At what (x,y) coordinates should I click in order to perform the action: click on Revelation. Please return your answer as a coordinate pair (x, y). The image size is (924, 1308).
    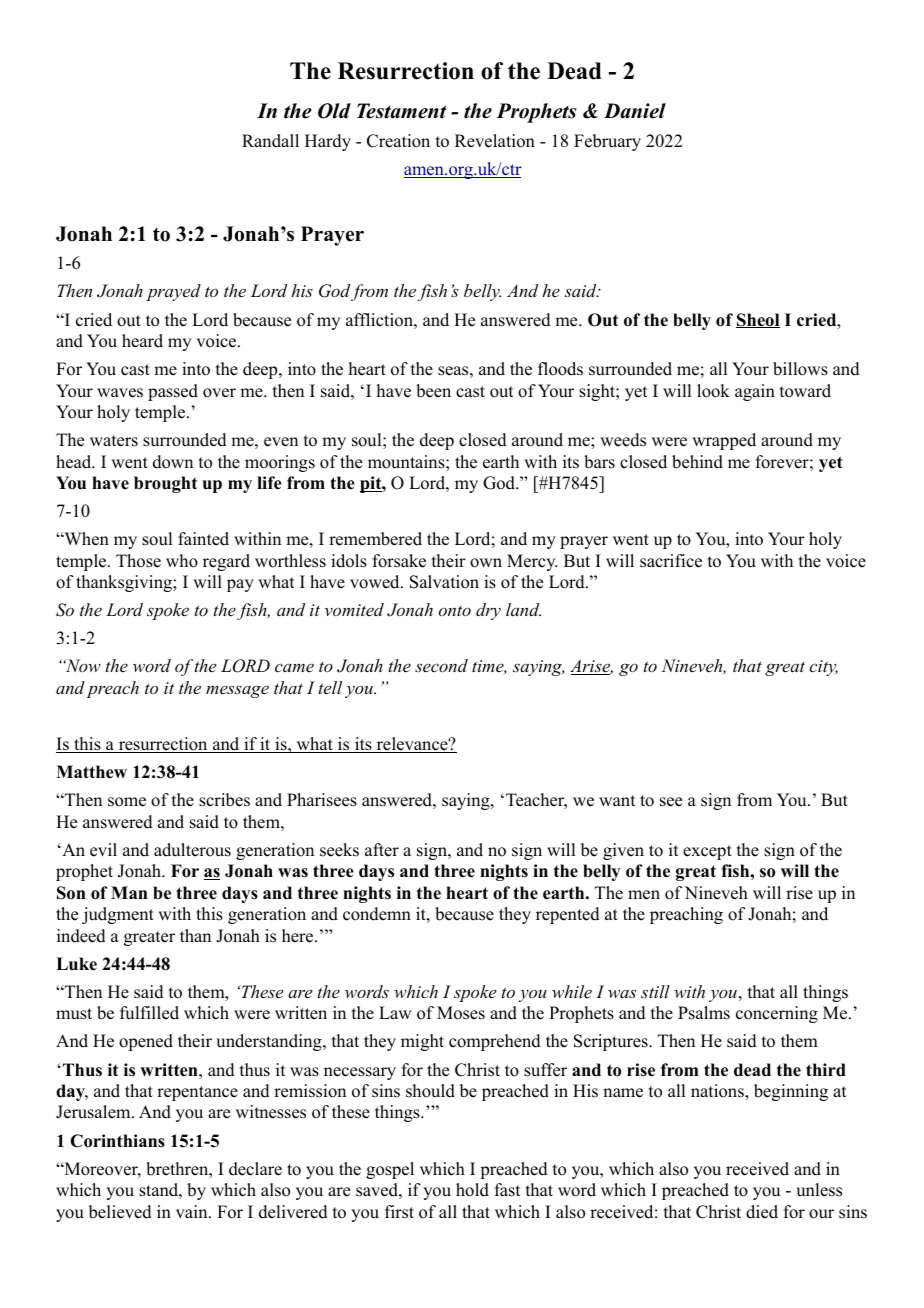
    Looking at the image, I should click on (495, 141).
